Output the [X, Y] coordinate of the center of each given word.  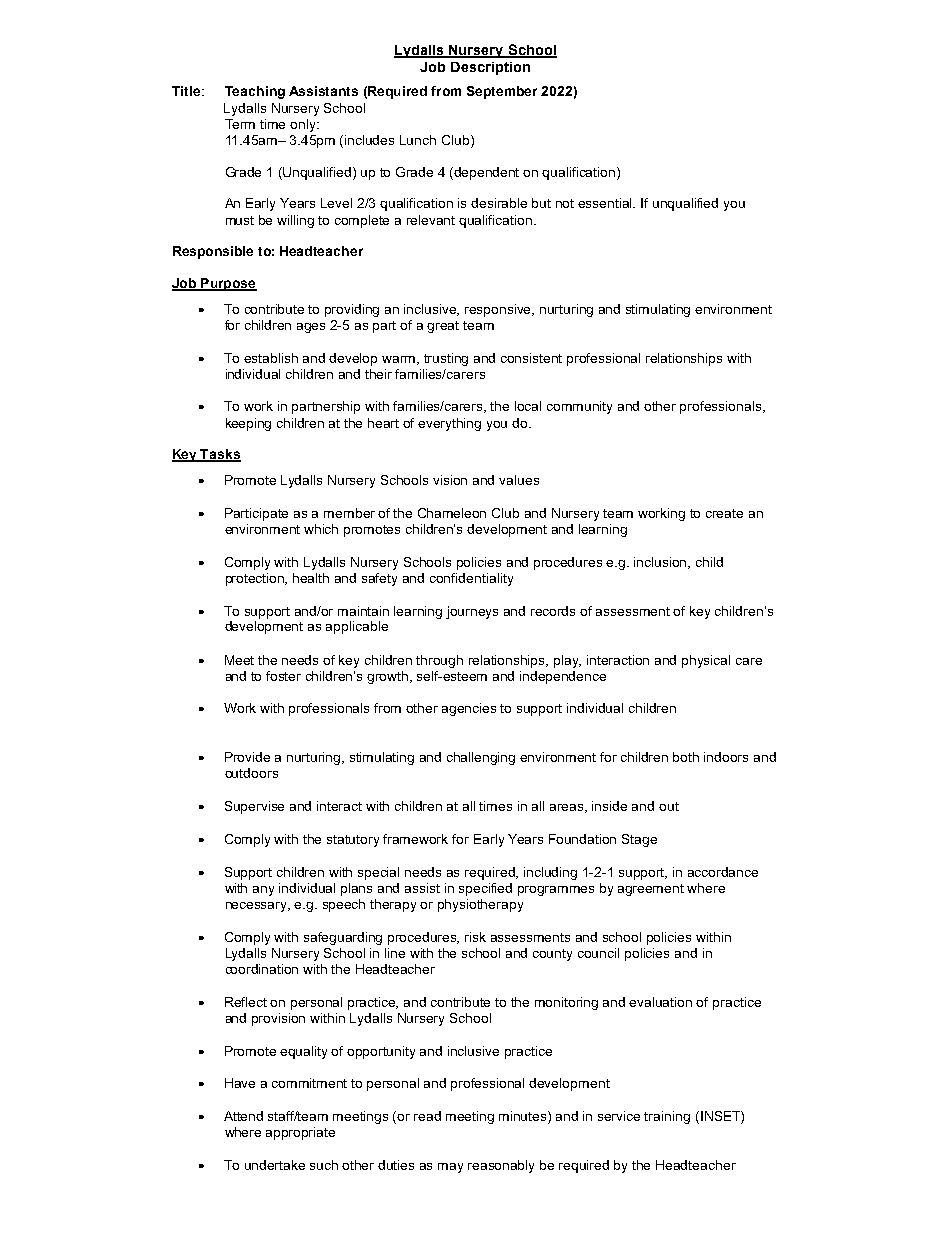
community [579, 407]
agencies [469, 709]
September [502, 92]
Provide [247, 757]
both [686, 757]
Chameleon [452, 513]
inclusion [662, 563]
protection [256, 579]
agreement [651, 890]
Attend [243, 1116]
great [443, 327]
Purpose [228, 284]
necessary [258, 907]
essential [606, 203]
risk [475, 937]
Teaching [255, 92]
